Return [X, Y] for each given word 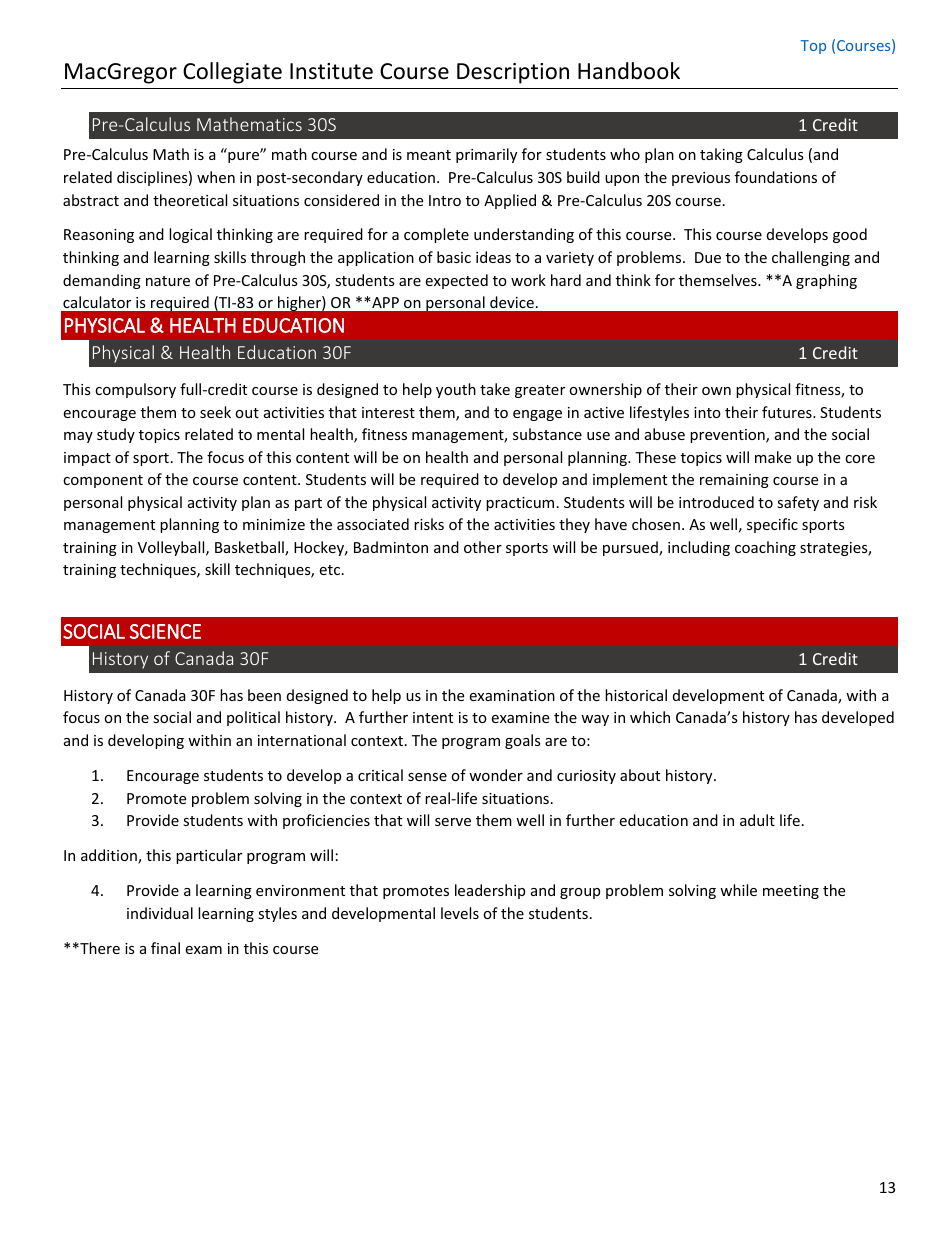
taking [721, 155]
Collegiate [232, 73]
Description [513, 73]
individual [160, 913]
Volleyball [172, 548]
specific [772, 525]
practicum [520, 504]
